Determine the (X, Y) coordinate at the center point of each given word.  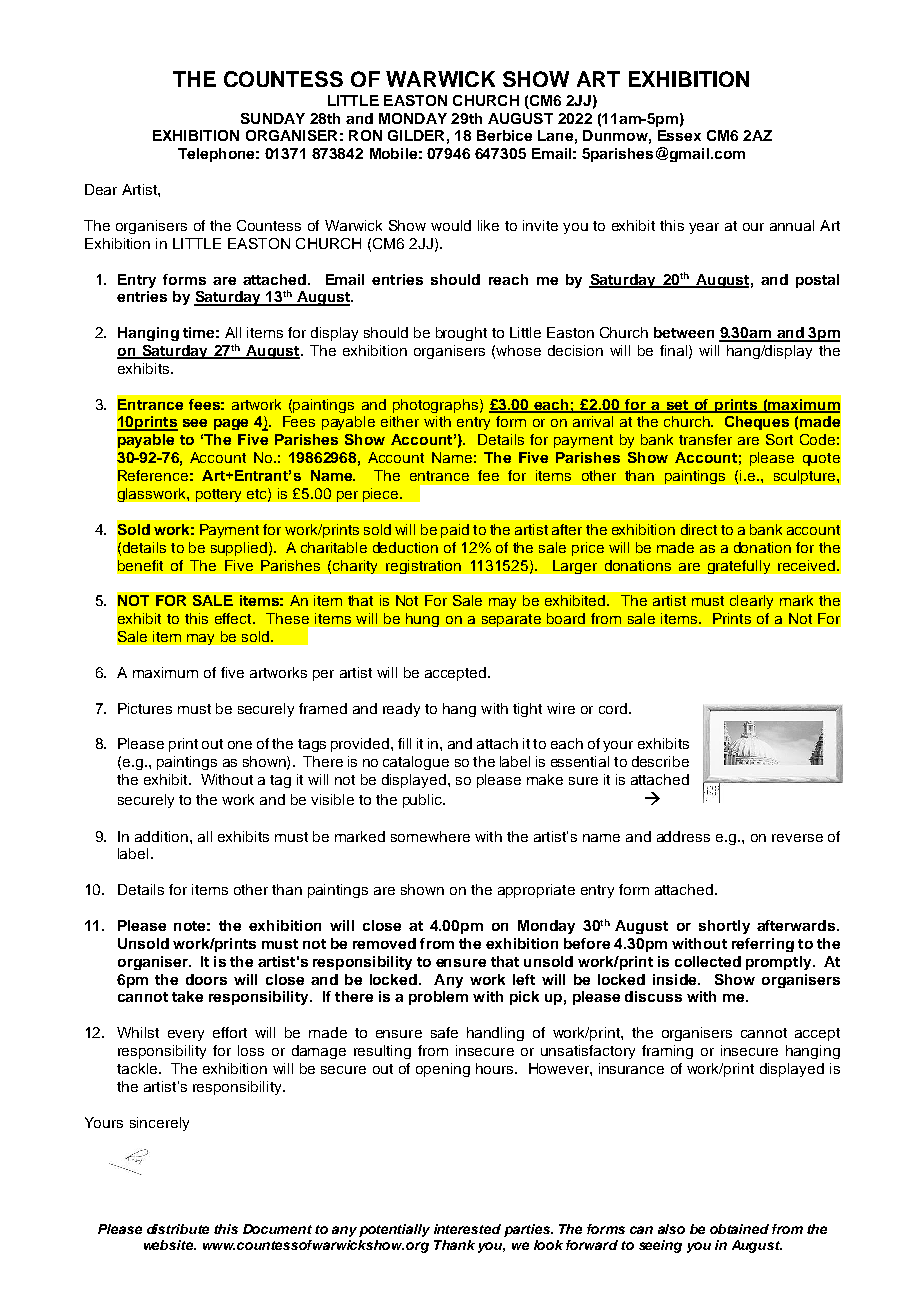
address (683, 836)
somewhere (430, 836)
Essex (679, 135)
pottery (218, 495)
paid (455, 531)
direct (699, 529)
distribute (178, 1229)
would (451, 225)
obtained (739, 1229)
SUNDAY (273, 118)
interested (467, 1229)
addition (161, 836)
